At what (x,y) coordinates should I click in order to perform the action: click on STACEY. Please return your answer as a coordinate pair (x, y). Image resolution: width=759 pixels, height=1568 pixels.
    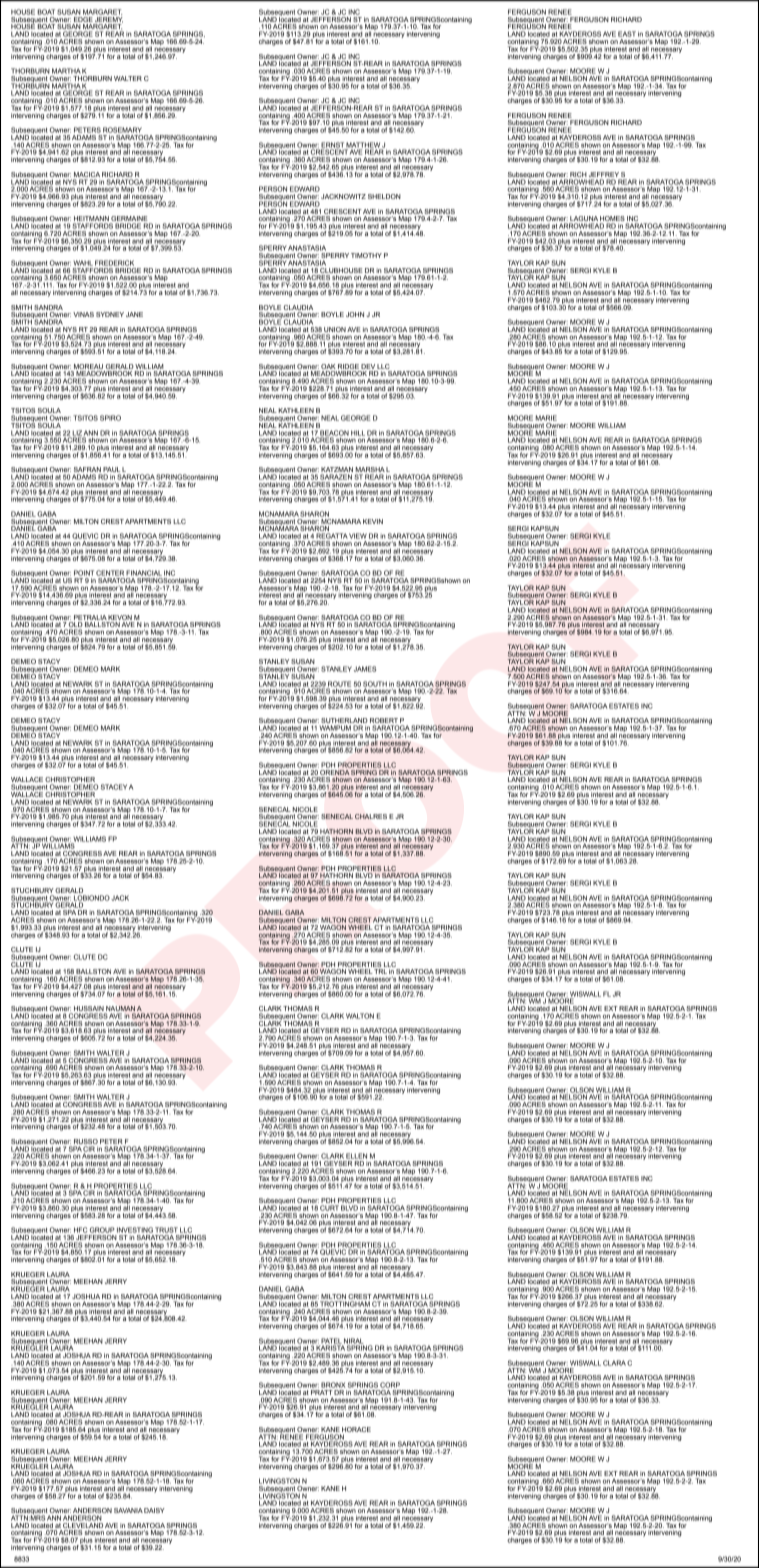
    Looking at the image, I should click on (114, 787).
